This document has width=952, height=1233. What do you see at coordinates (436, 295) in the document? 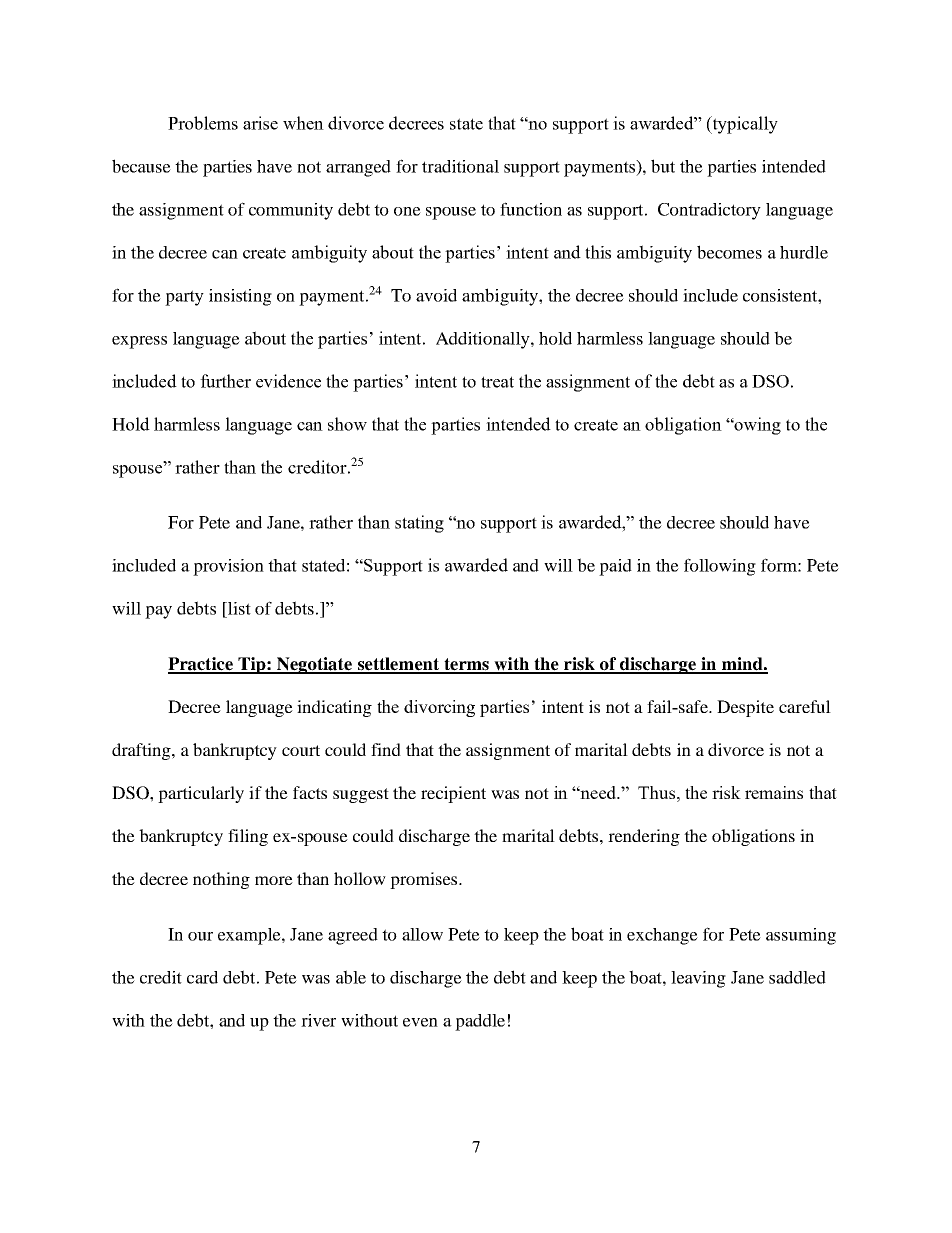
I see `avoid` at bounding box center [436, 295].
